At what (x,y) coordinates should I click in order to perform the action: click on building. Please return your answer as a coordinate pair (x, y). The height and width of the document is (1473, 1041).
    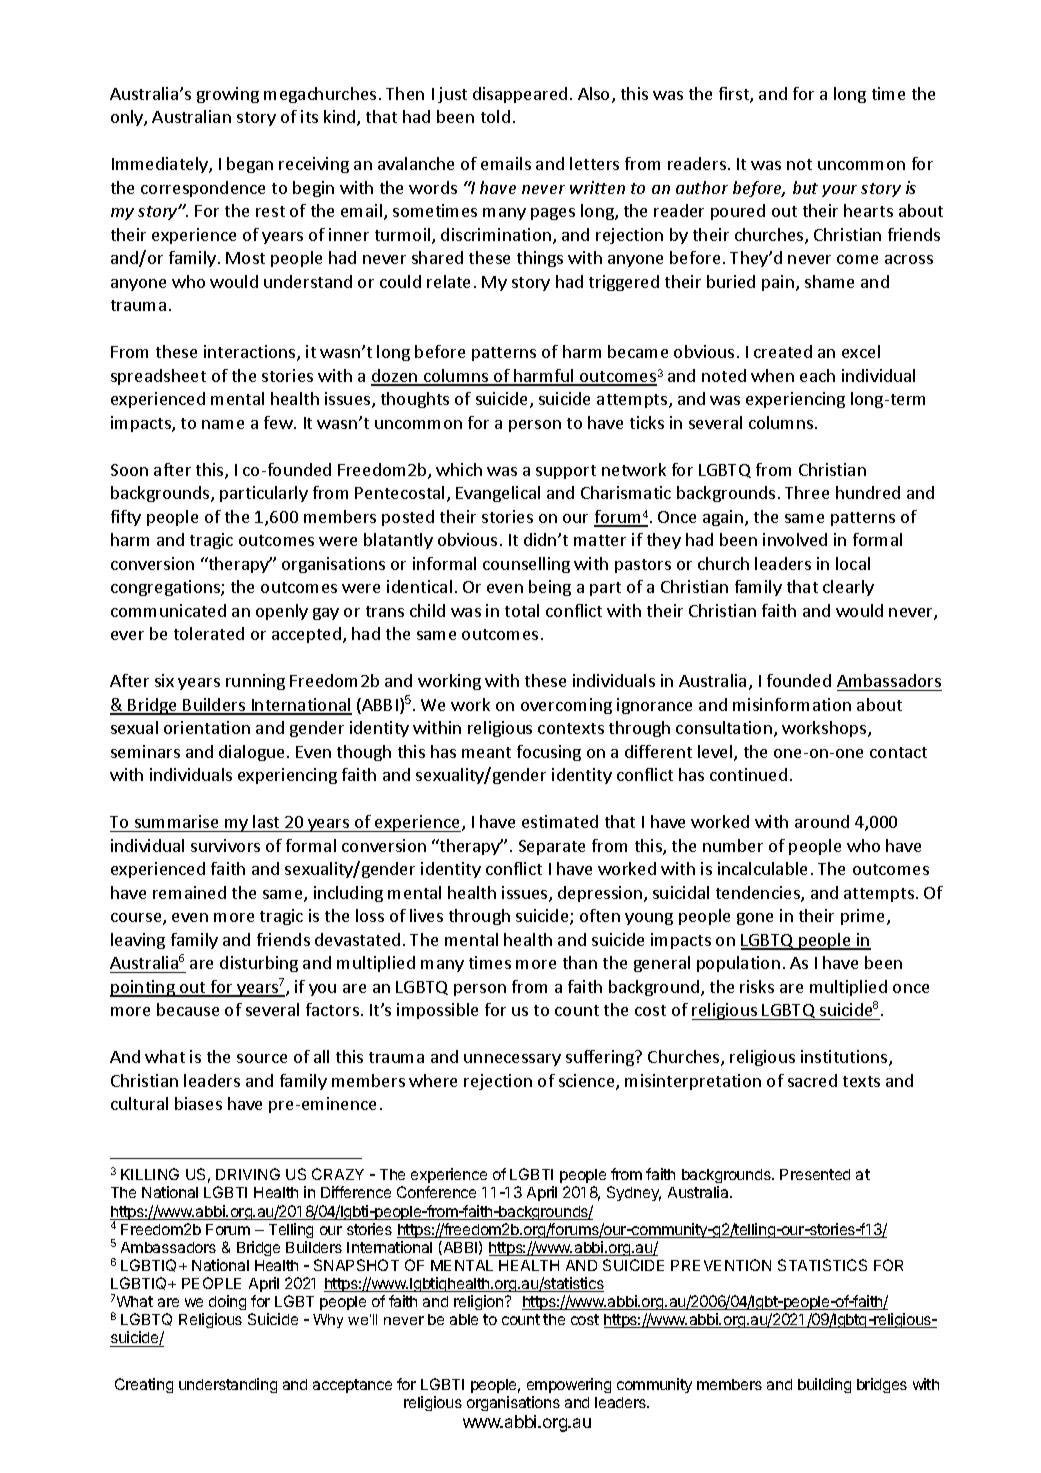
    Looking at the image, I should click on (824, 1385).
